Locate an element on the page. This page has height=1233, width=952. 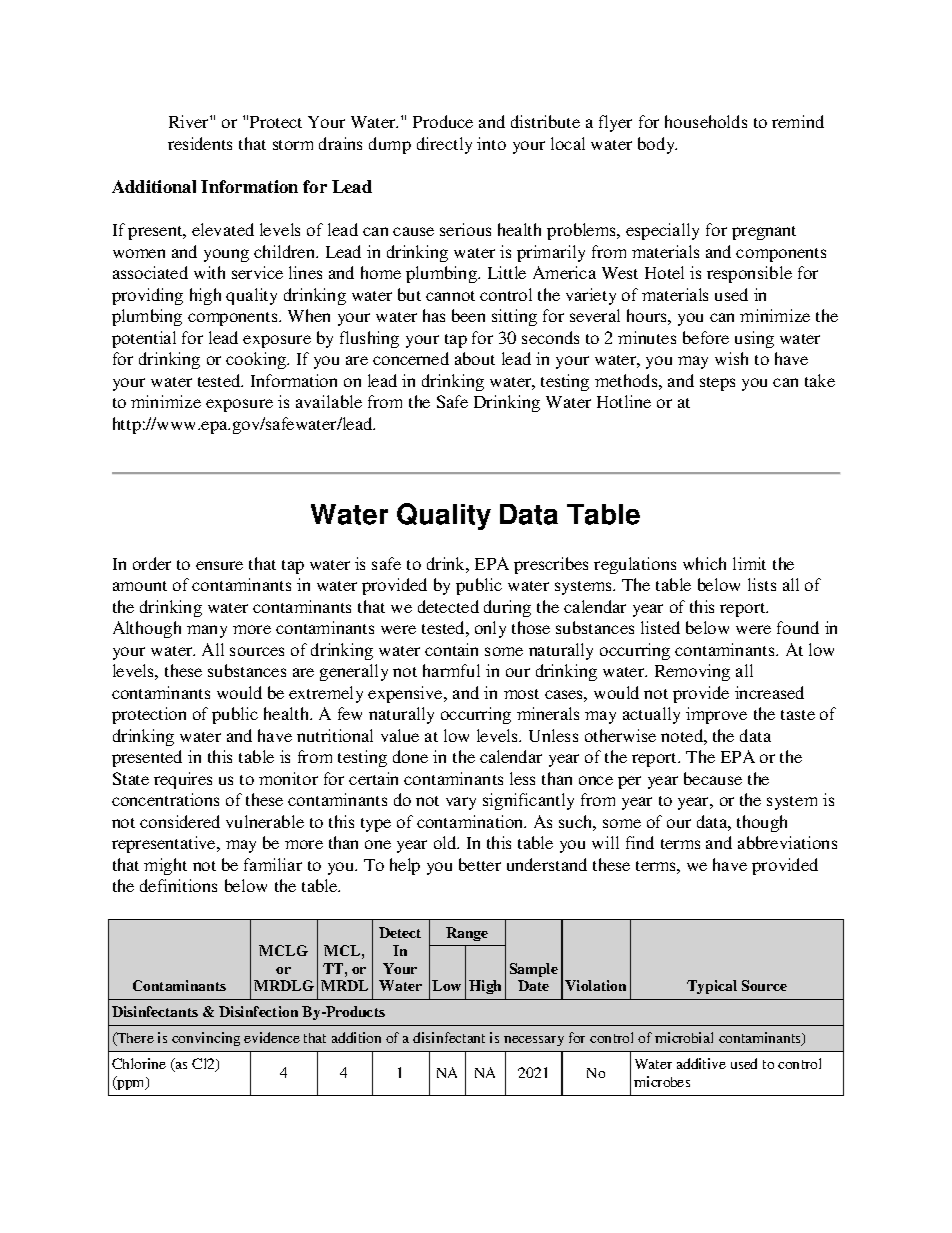
available is located at coordinates (329, 401).
